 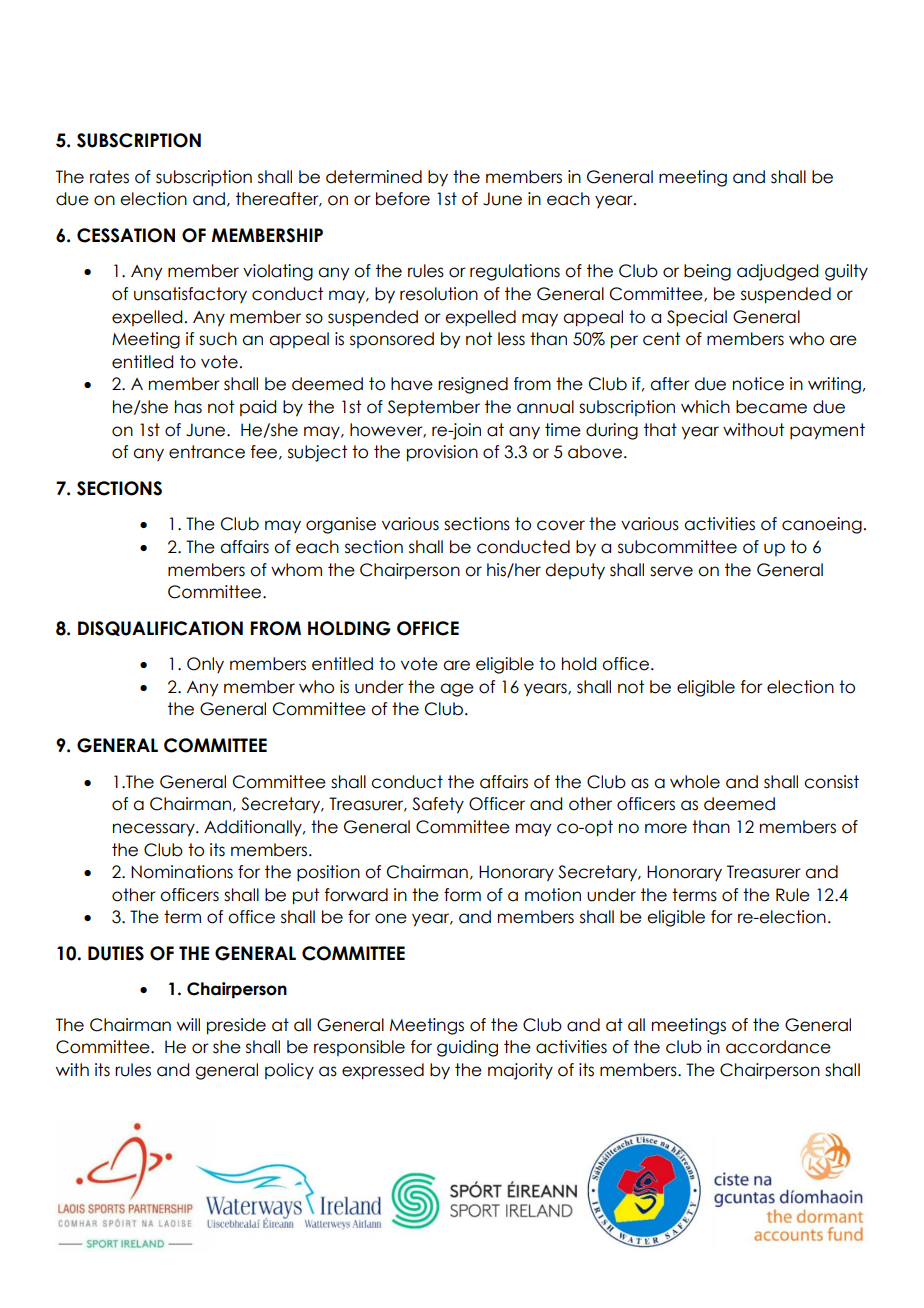 What do you see at coordinates (403, 199) in the screenshot?
I see `before` at bounding box center [403, 199].
